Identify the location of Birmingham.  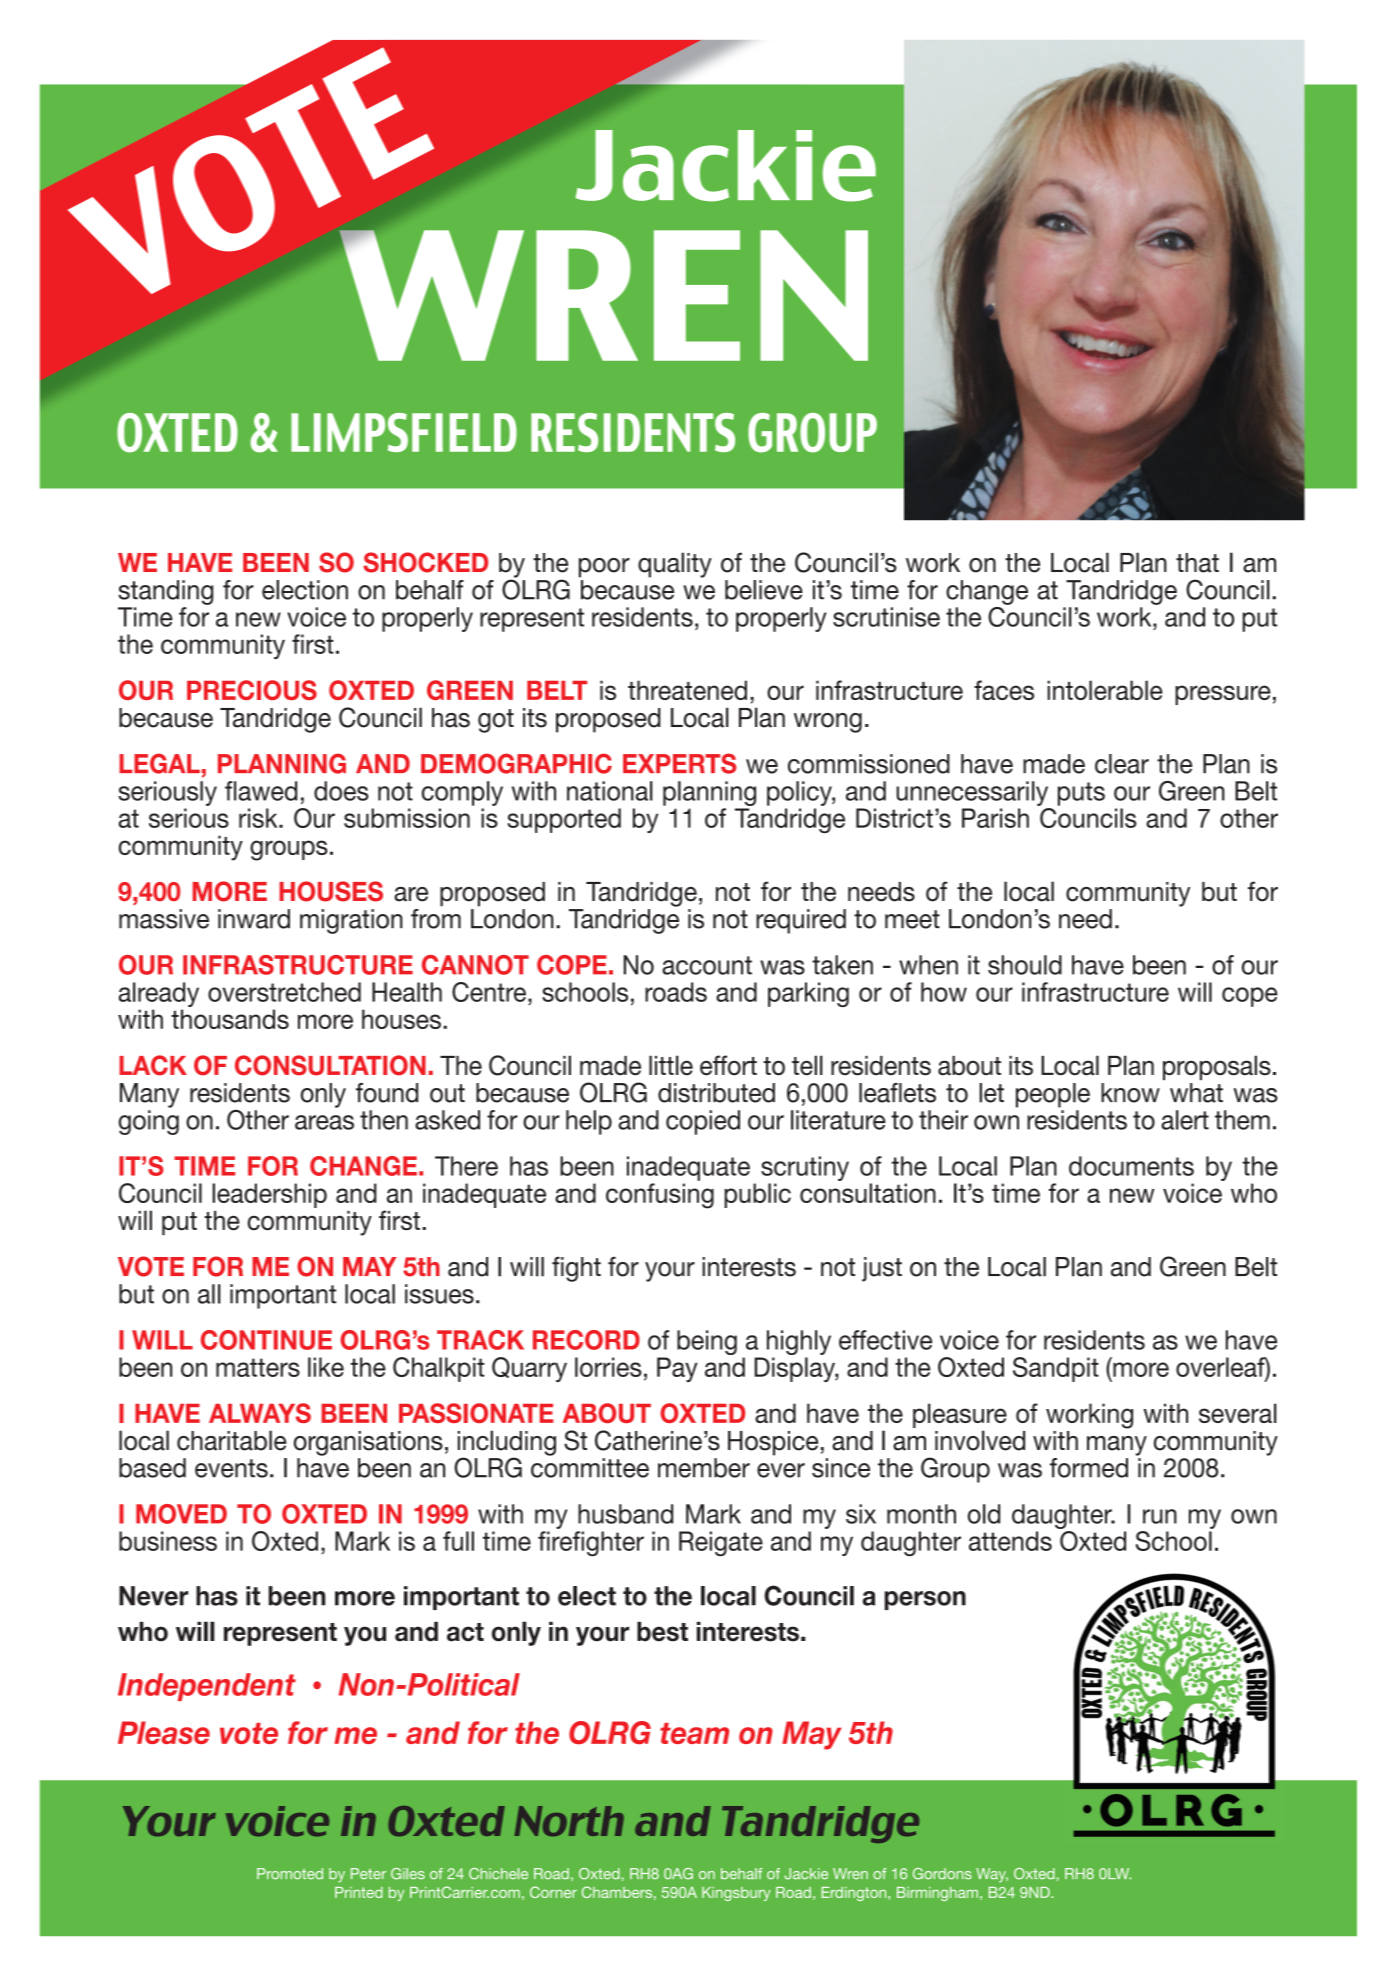
(937, 1894).
